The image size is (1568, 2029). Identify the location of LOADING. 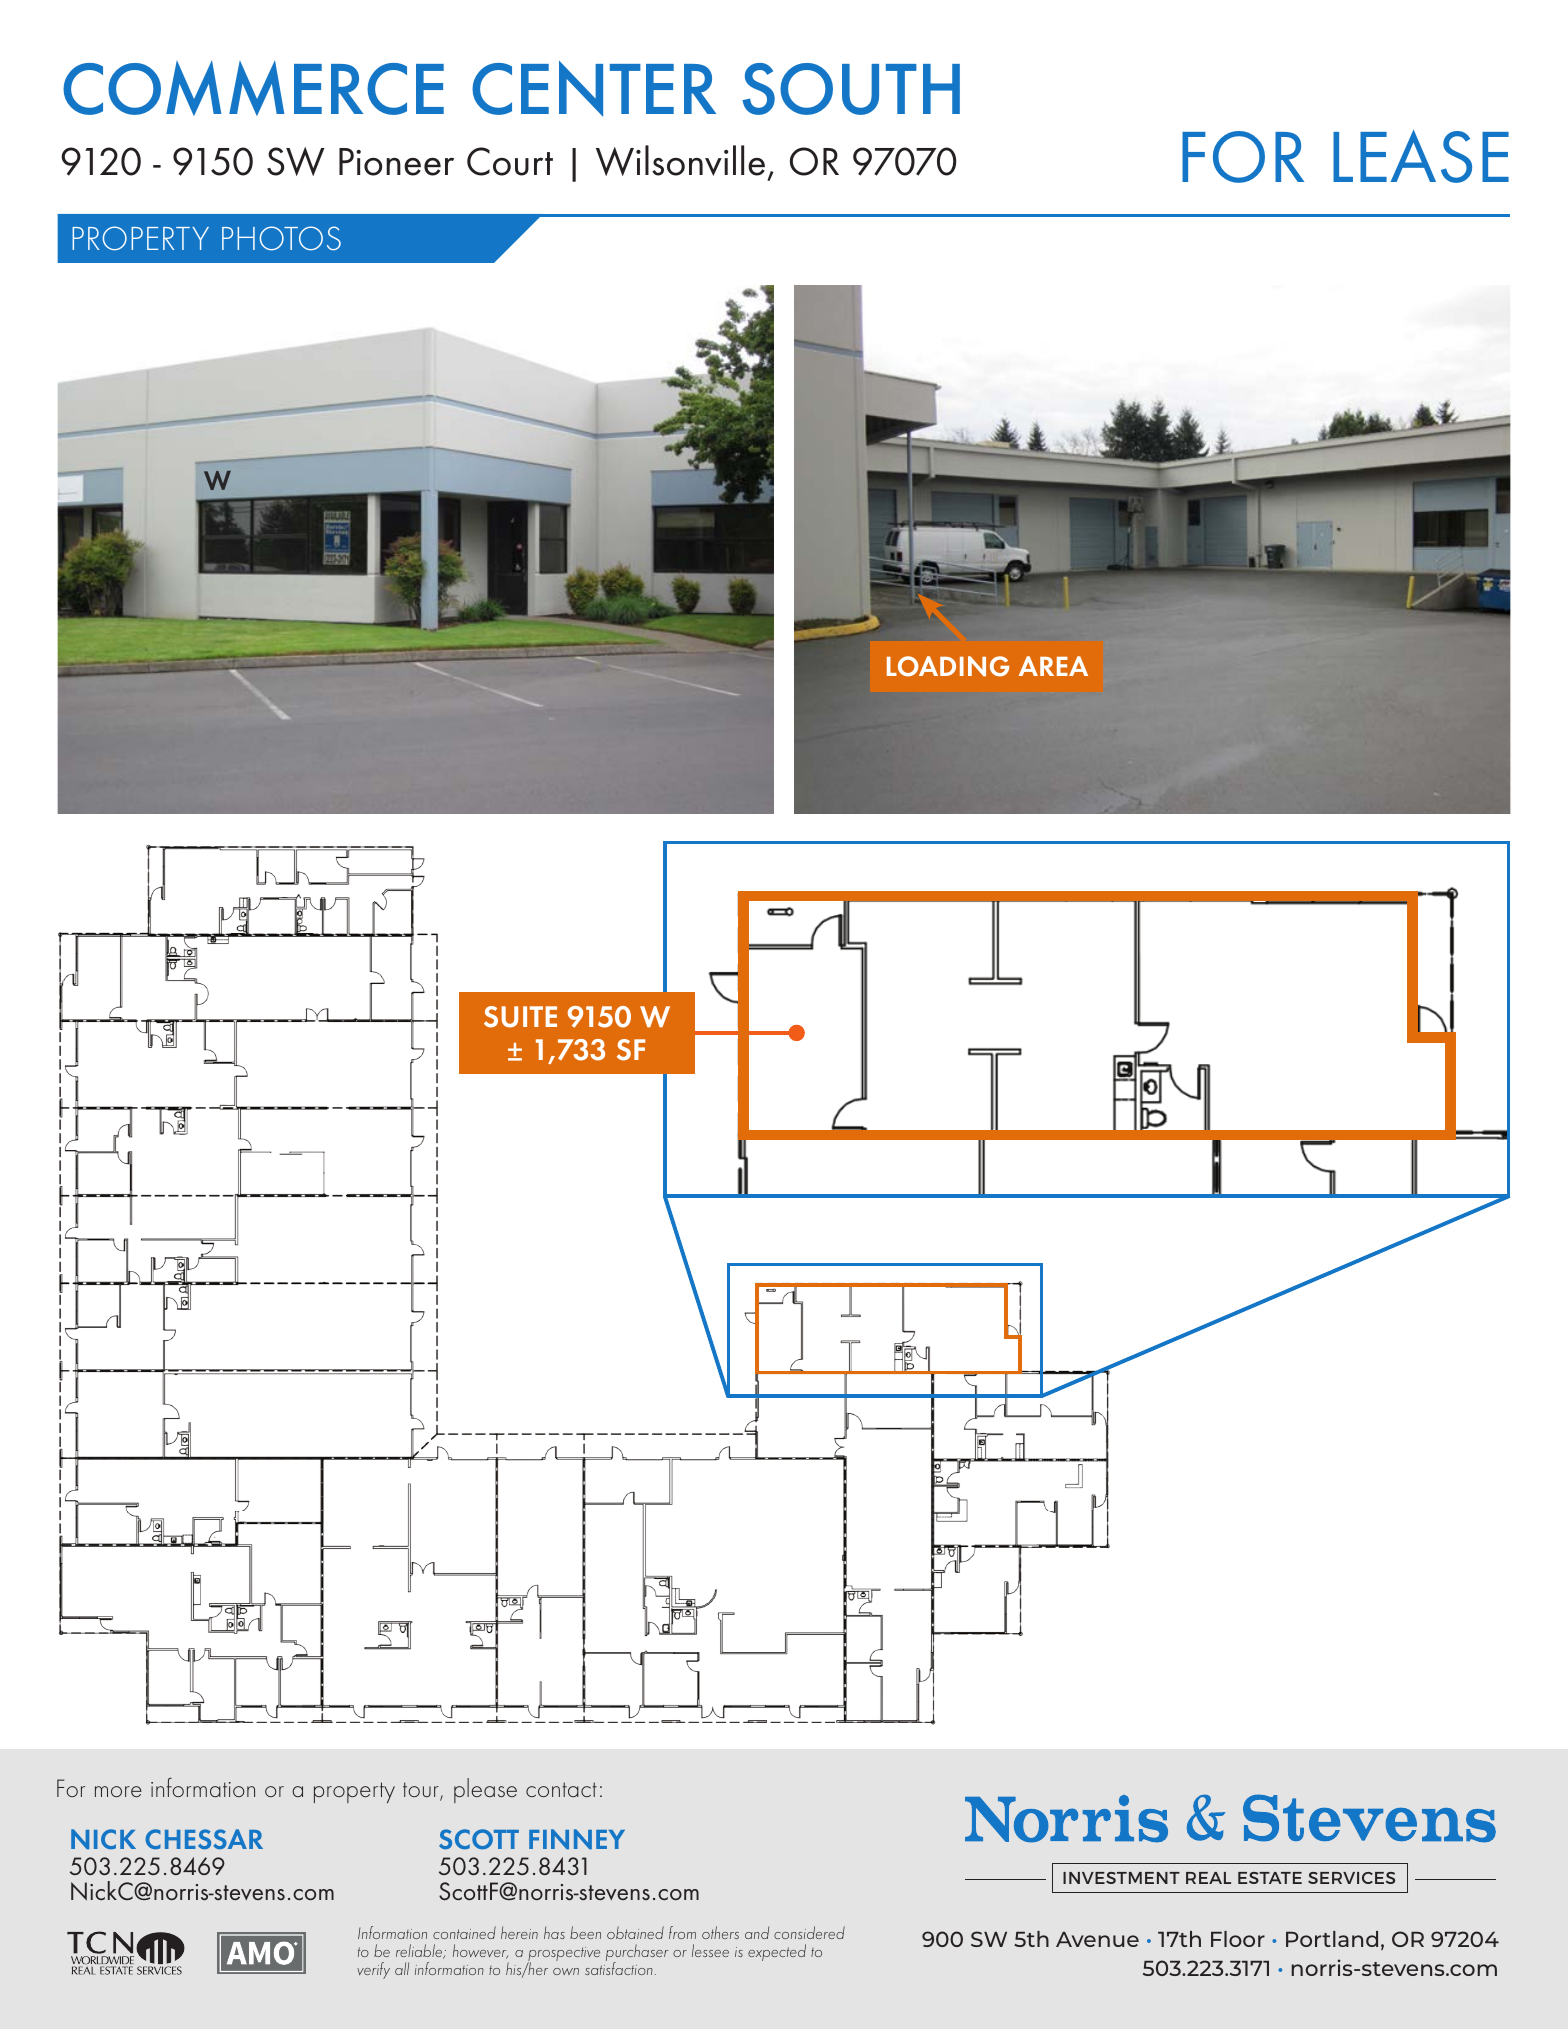
(948, 666).
